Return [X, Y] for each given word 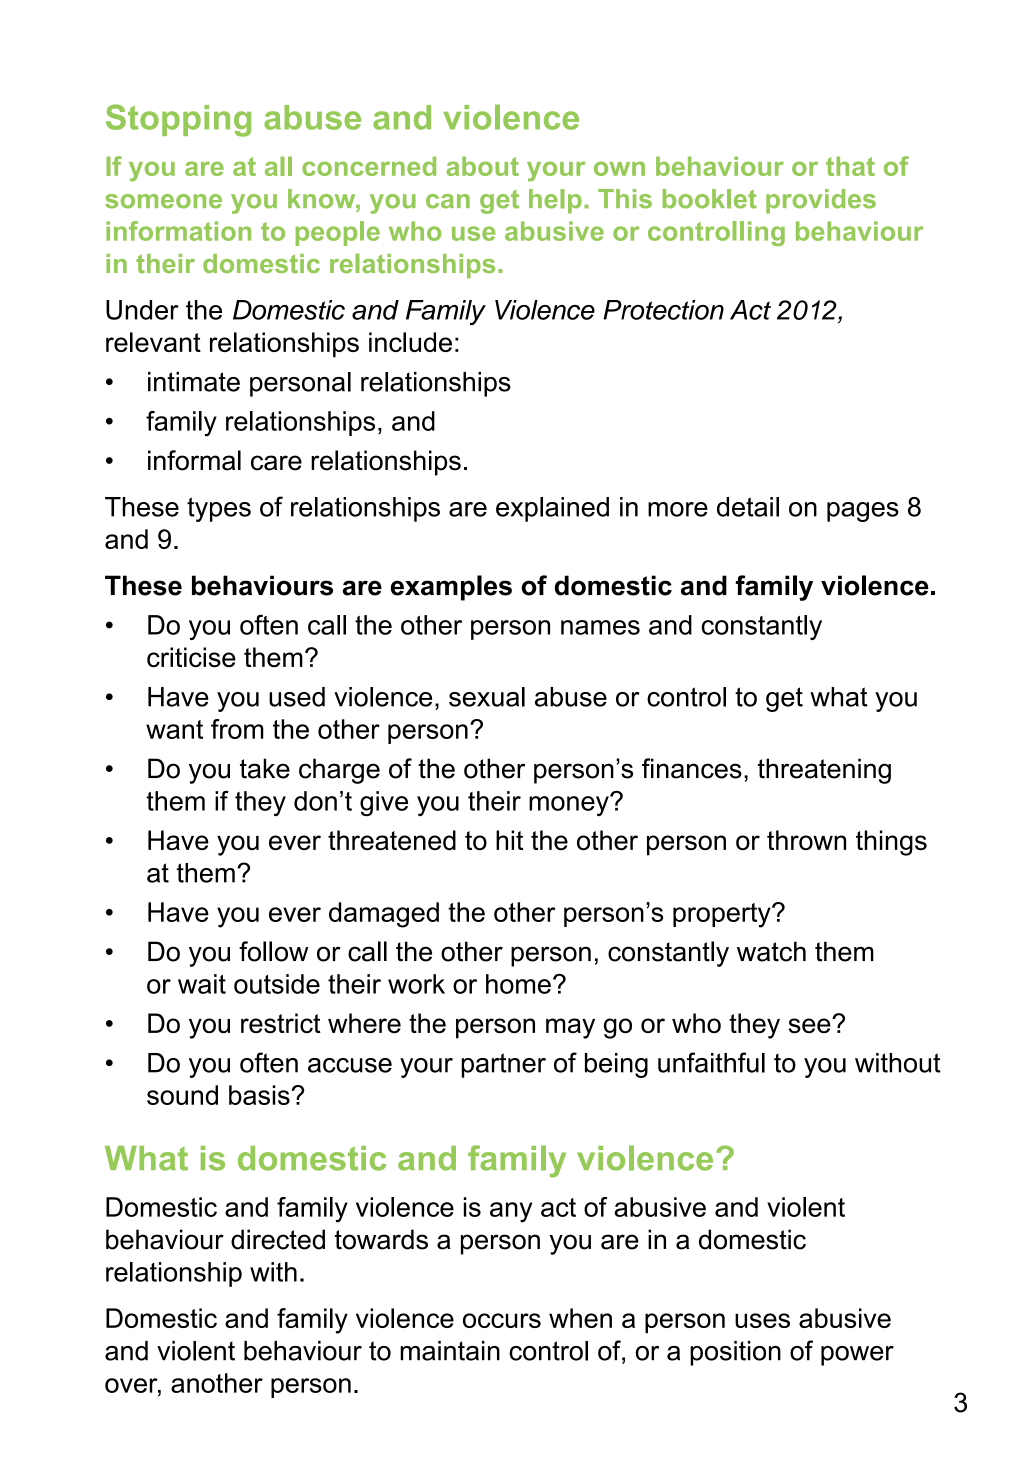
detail [748, 507]
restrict [281, 1023]
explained [552, 509]
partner [503, 1065]
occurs [502, 1320]
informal [194, 460]
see [811, 1026]
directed [278, 1239]
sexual [487, 697]
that [850, 166]
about [482, 166]
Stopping [178, 120]
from [237, 729]
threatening [824, 771]
